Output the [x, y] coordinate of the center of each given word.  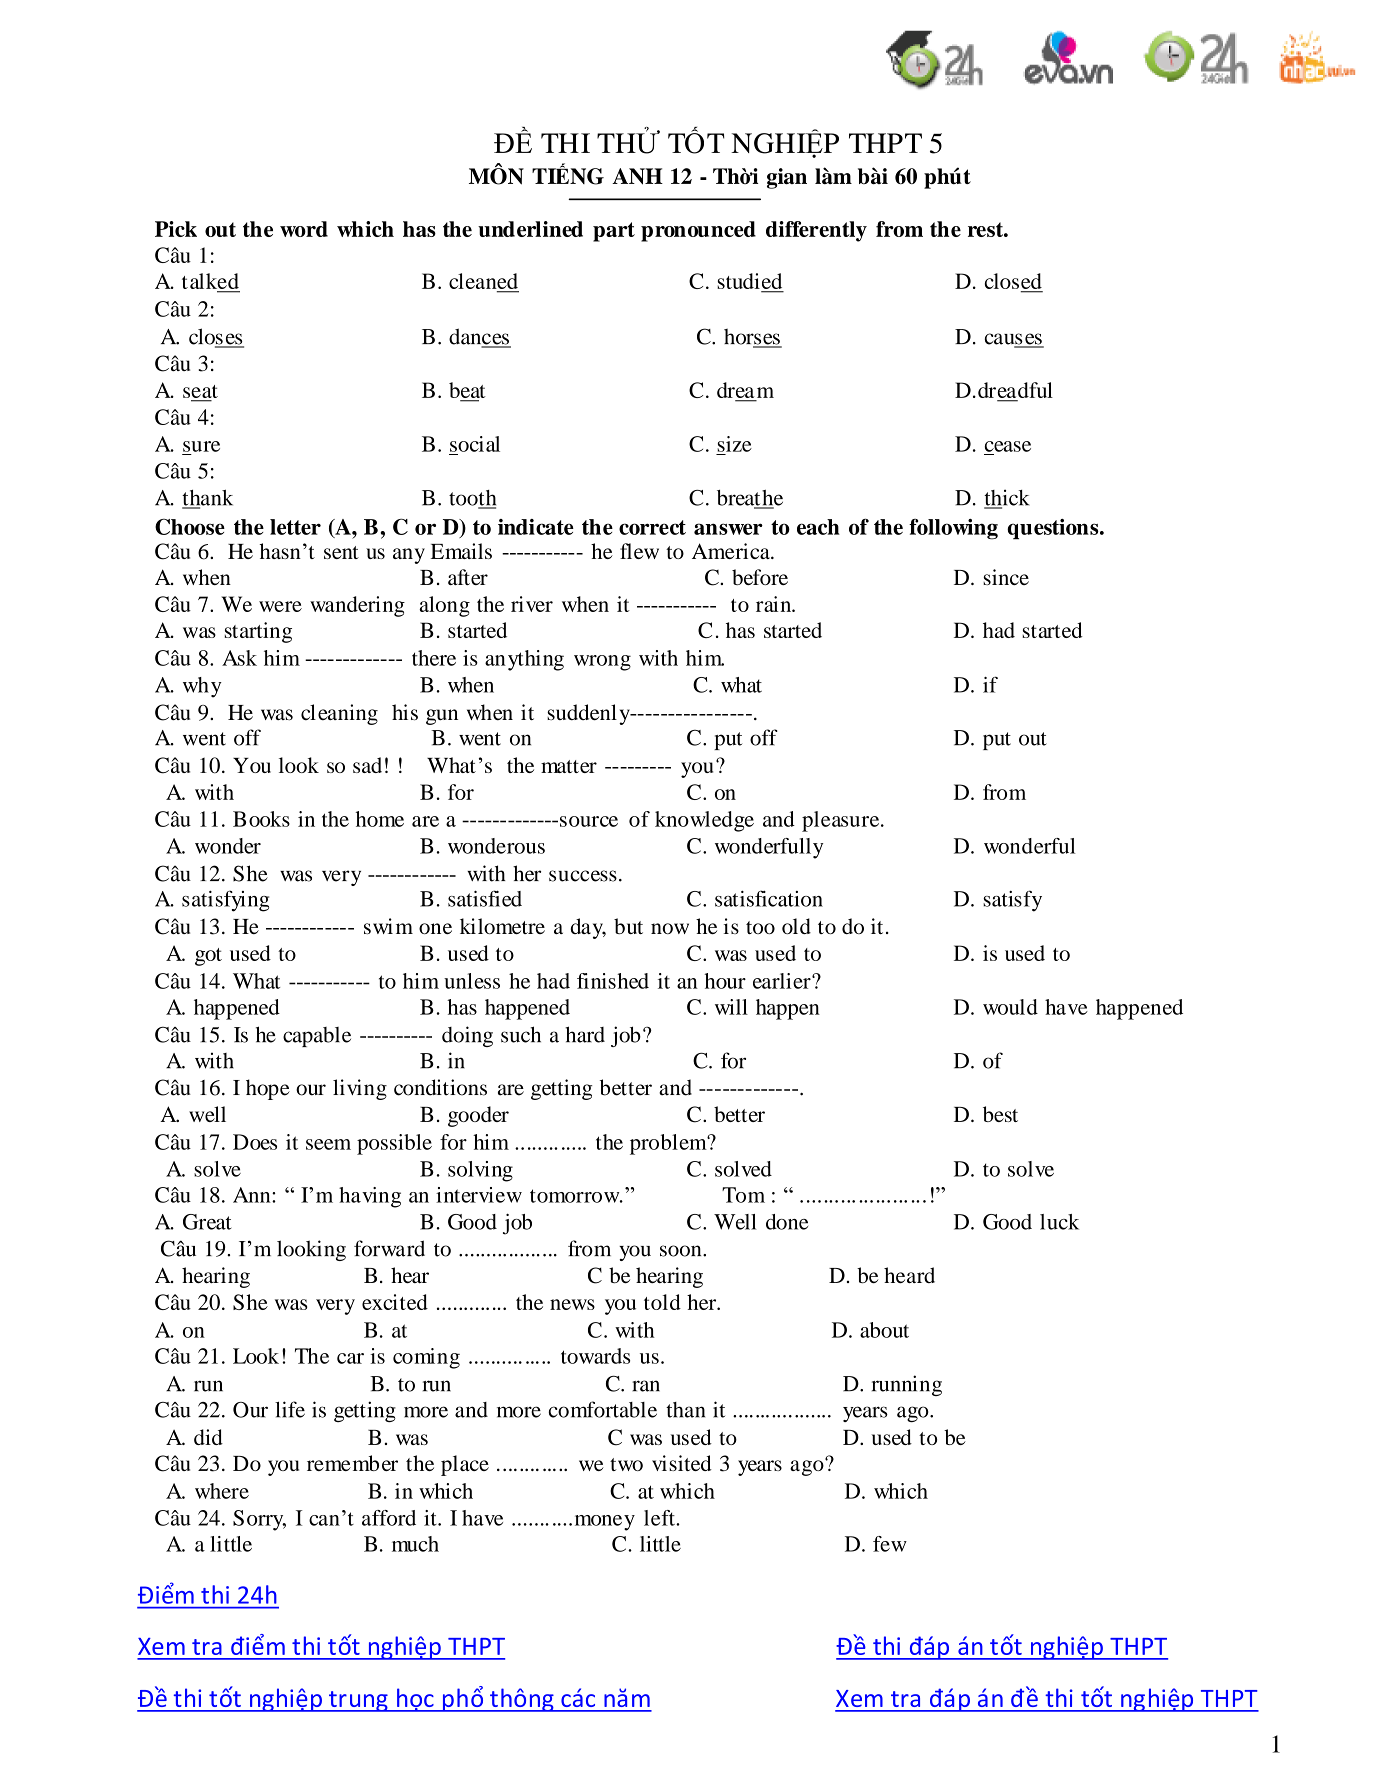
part [614, 232]
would [1010, 1007]
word [304, 229]
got [208, 957]
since [1006, 577]
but [628, 926]
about [884, 1330]
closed [1013, 281]
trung [358, 1701]
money [605, 1523]
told [662, 1302]
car [350, 1358]
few [890, 1544]
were [280, 606]
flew [639, 551]
